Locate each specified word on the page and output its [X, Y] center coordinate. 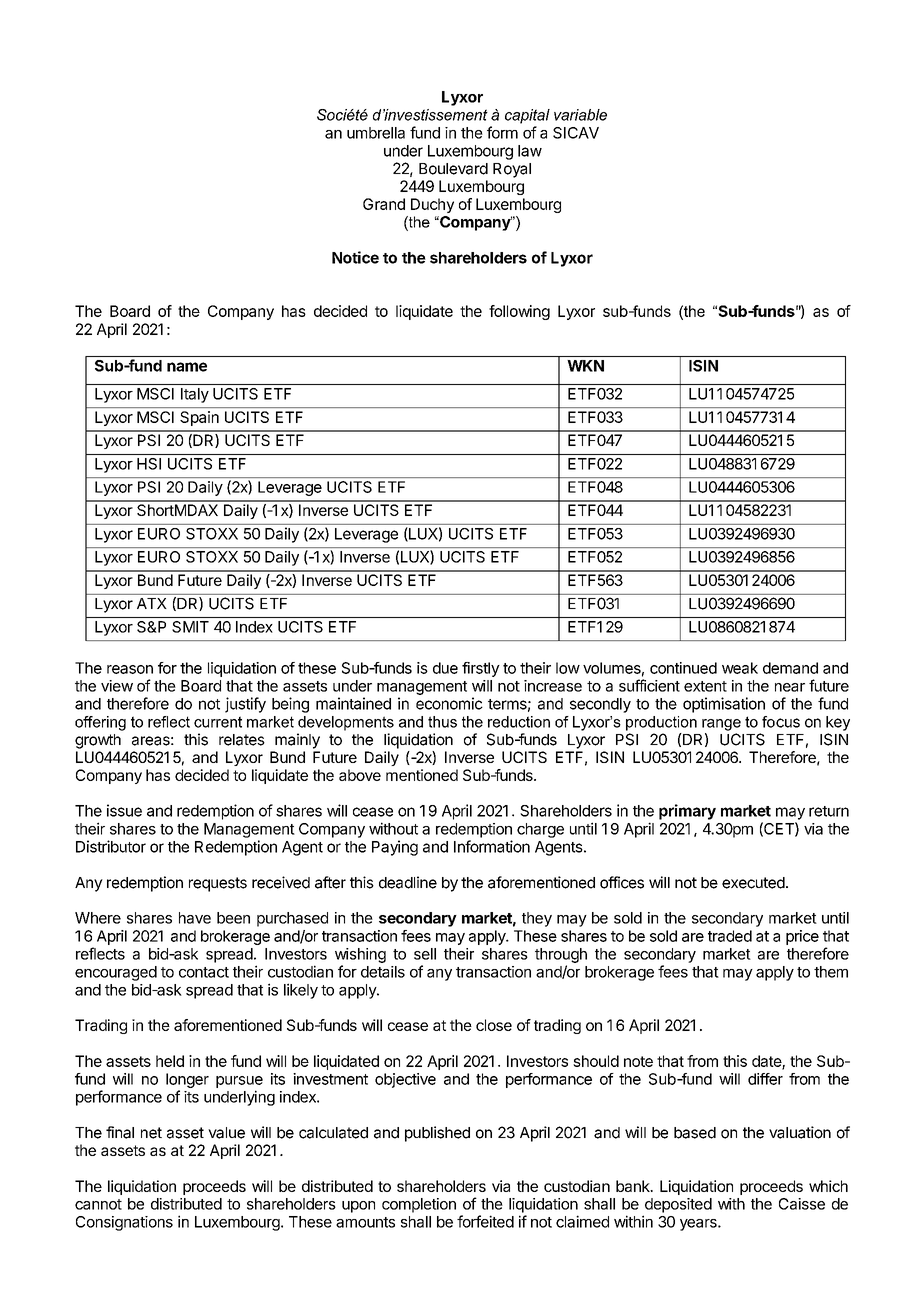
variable [580, 115]
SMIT [190, 627]
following [519, 312]
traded [730, 936]
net [151, 1133]
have [195, 918]
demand [790, 668]
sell [425, 954]
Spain [199, 418]
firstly [481, 669]
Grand [384, 204]
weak [740, 668]
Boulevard [453, 169]
